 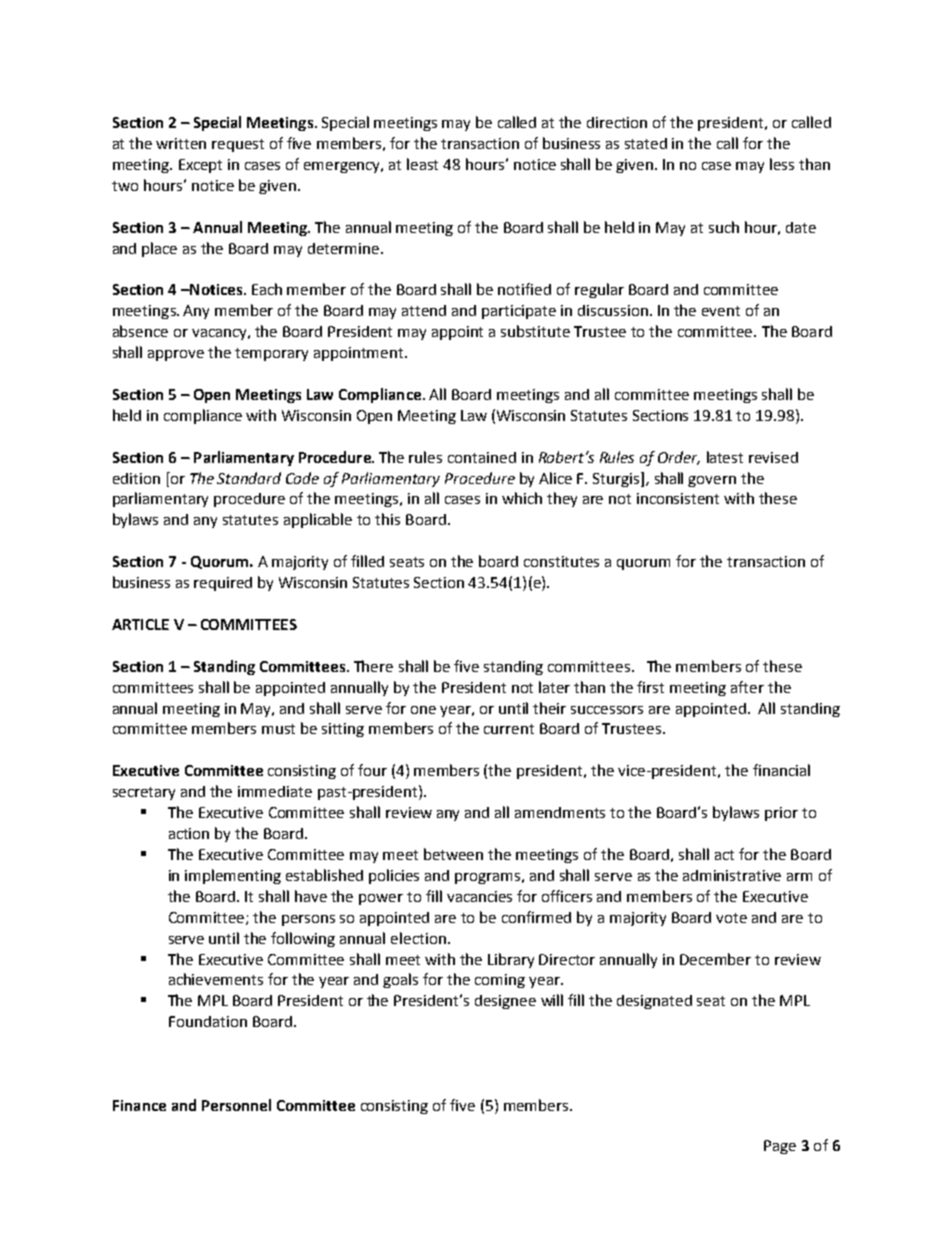 What do you see at coordinates (782, 164) in the screenshot?
I see `less` at bounding box center [782, 164].
